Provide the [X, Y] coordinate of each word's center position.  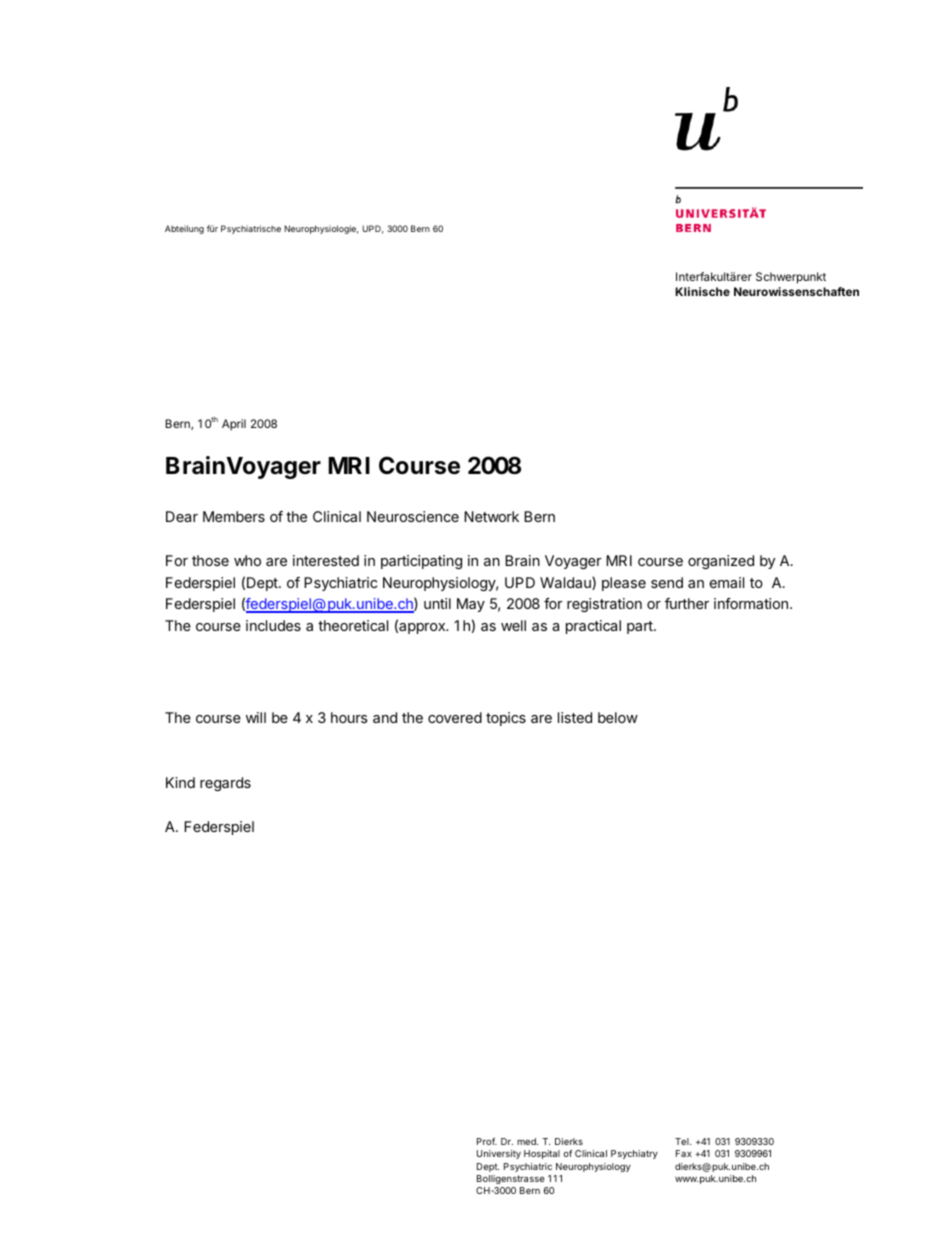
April [234, 425]
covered [455, 717]
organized [721, 562]
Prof [487, 1141]
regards [225, 784]
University [499, 1154]
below [618, 717]
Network [491, 516]
